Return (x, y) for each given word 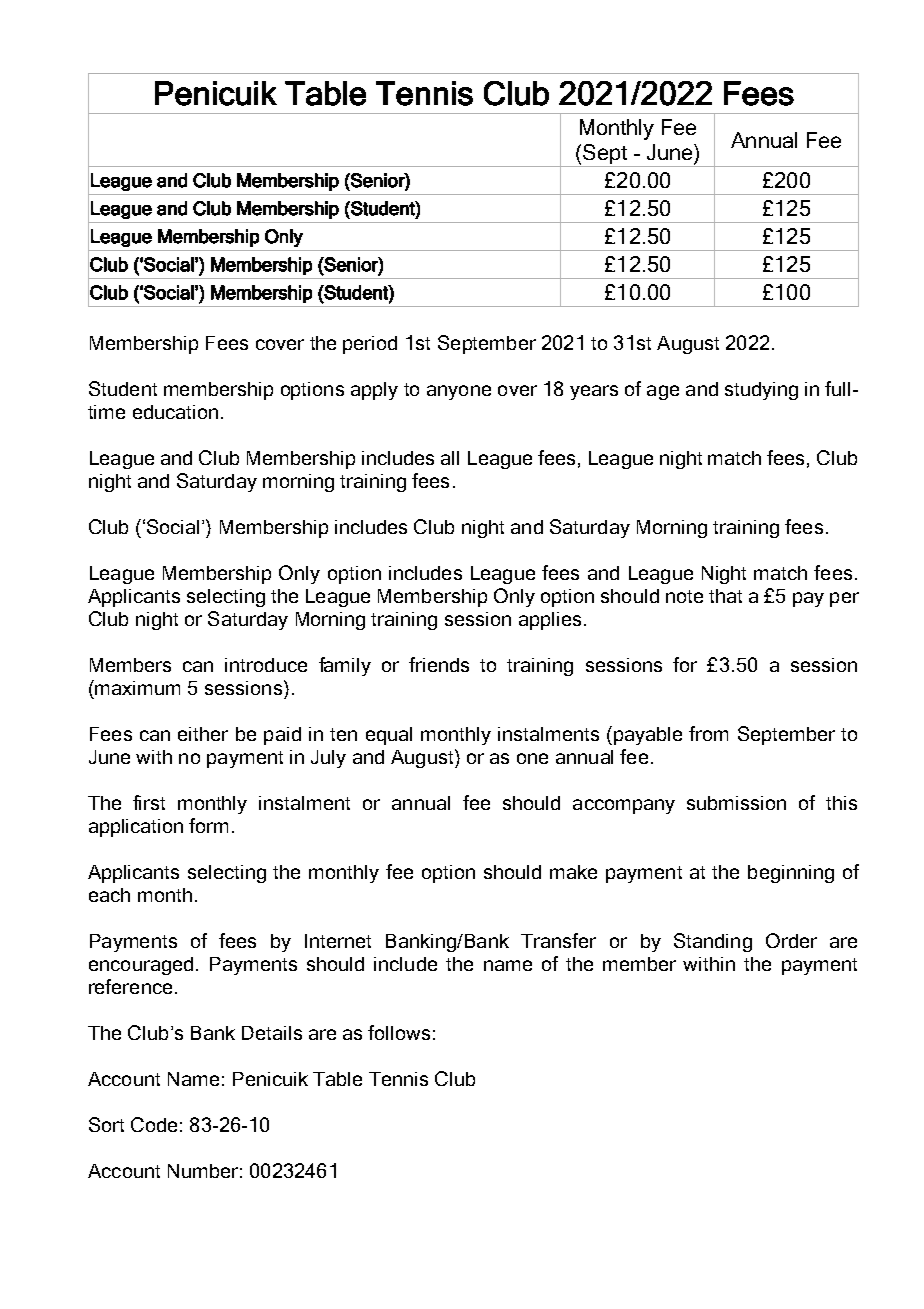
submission (736, 803)
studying (761, 391)
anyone (459, 392)
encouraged (141, 966)
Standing (713, 942)
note (684, 596)
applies (550, 621)
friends (439, 664)
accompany (624, 806)
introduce (266, 665)
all (450, 458)
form (208, 825)
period (370, 345)
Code (154, 1124)
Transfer (558, 940)
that (725, 596)
